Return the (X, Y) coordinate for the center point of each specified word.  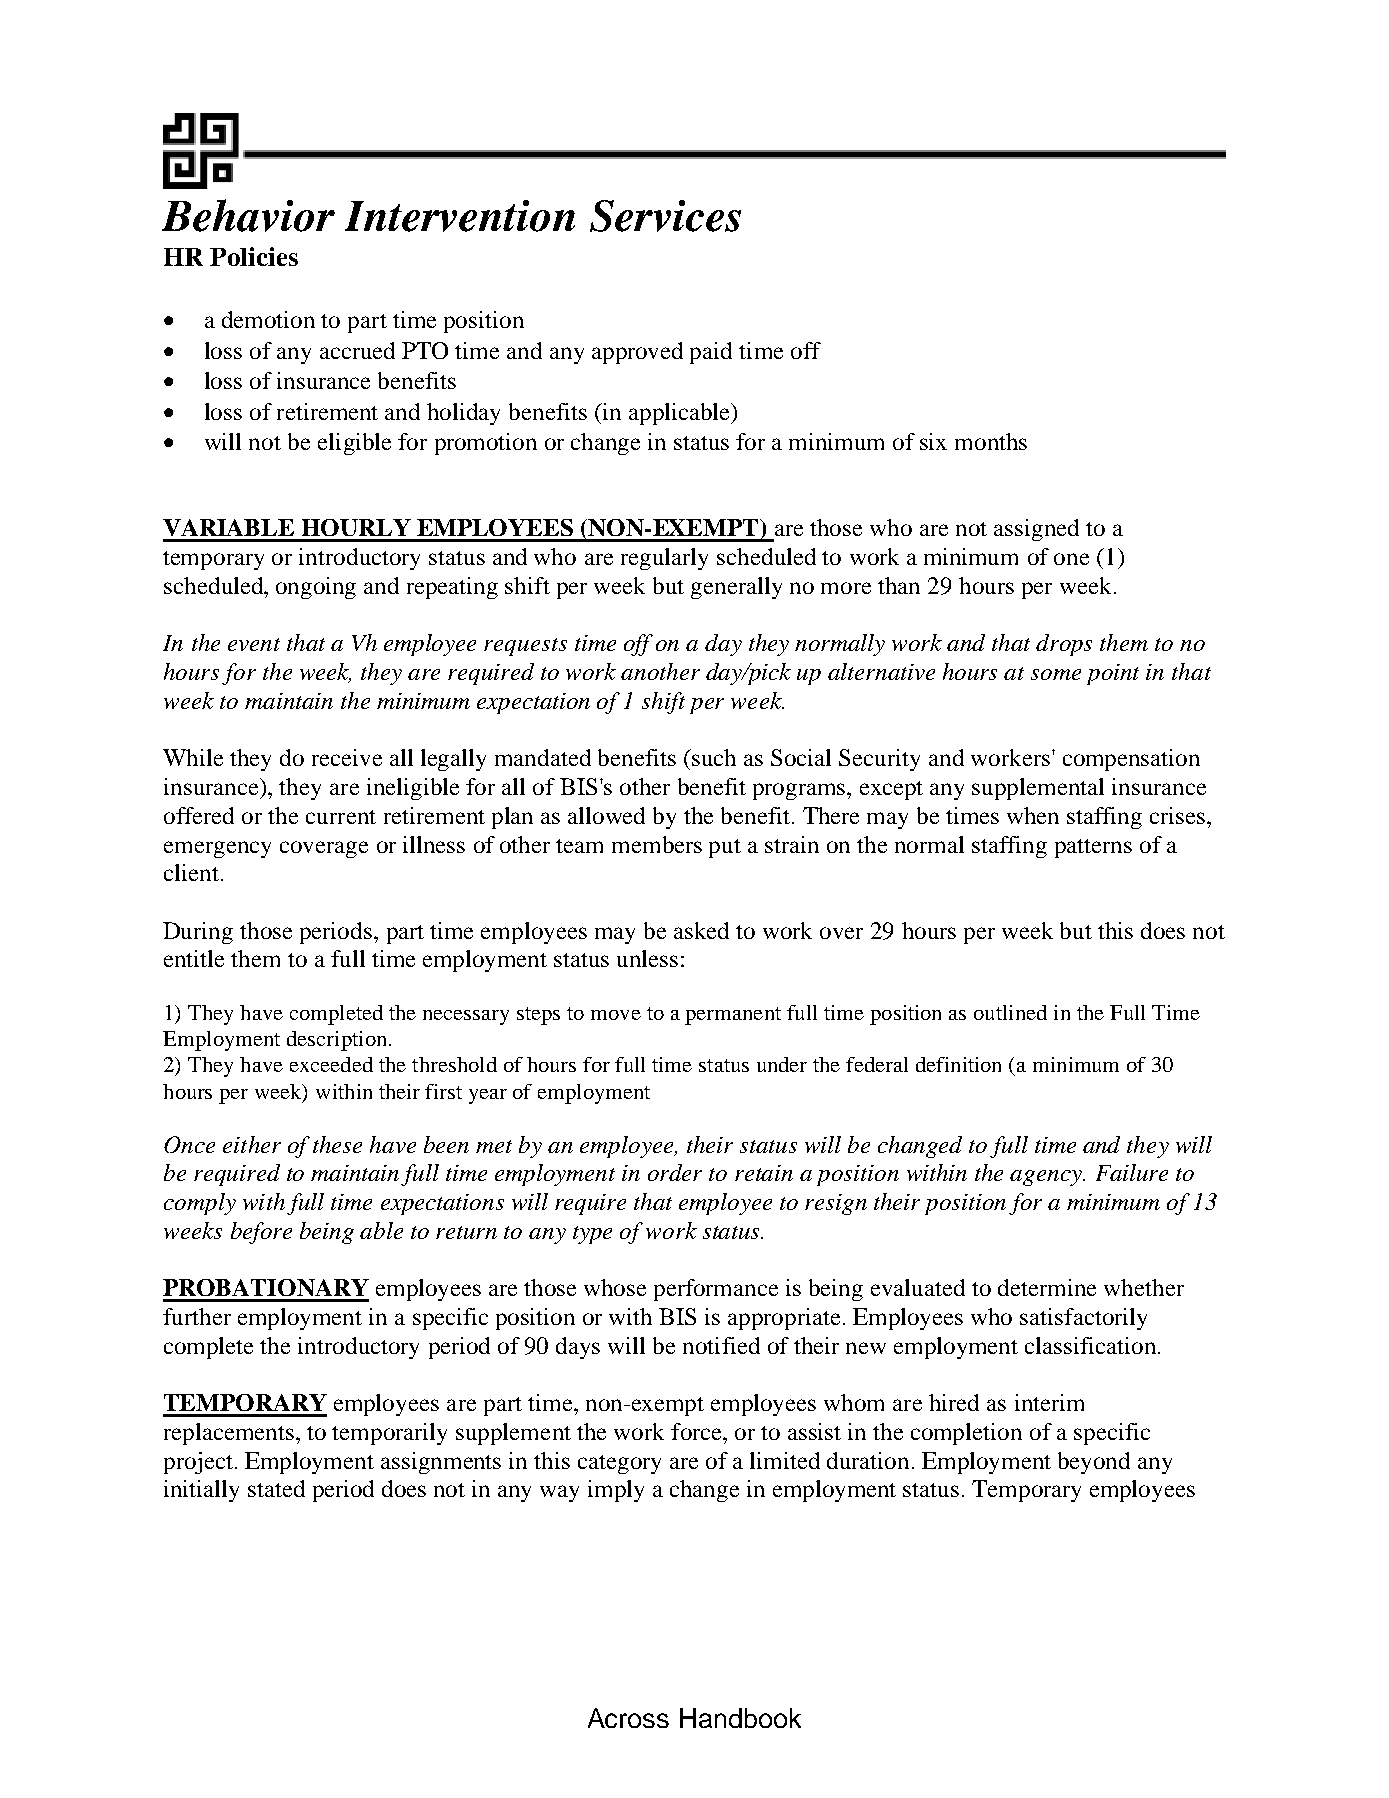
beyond (1094, 1463)
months (991, 441)
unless (647, 958)
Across (628, 1718)
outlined (1010, 1012)
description (336, 1041)
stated (276, 1488)
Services (665, 216)
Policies (254, 256)
